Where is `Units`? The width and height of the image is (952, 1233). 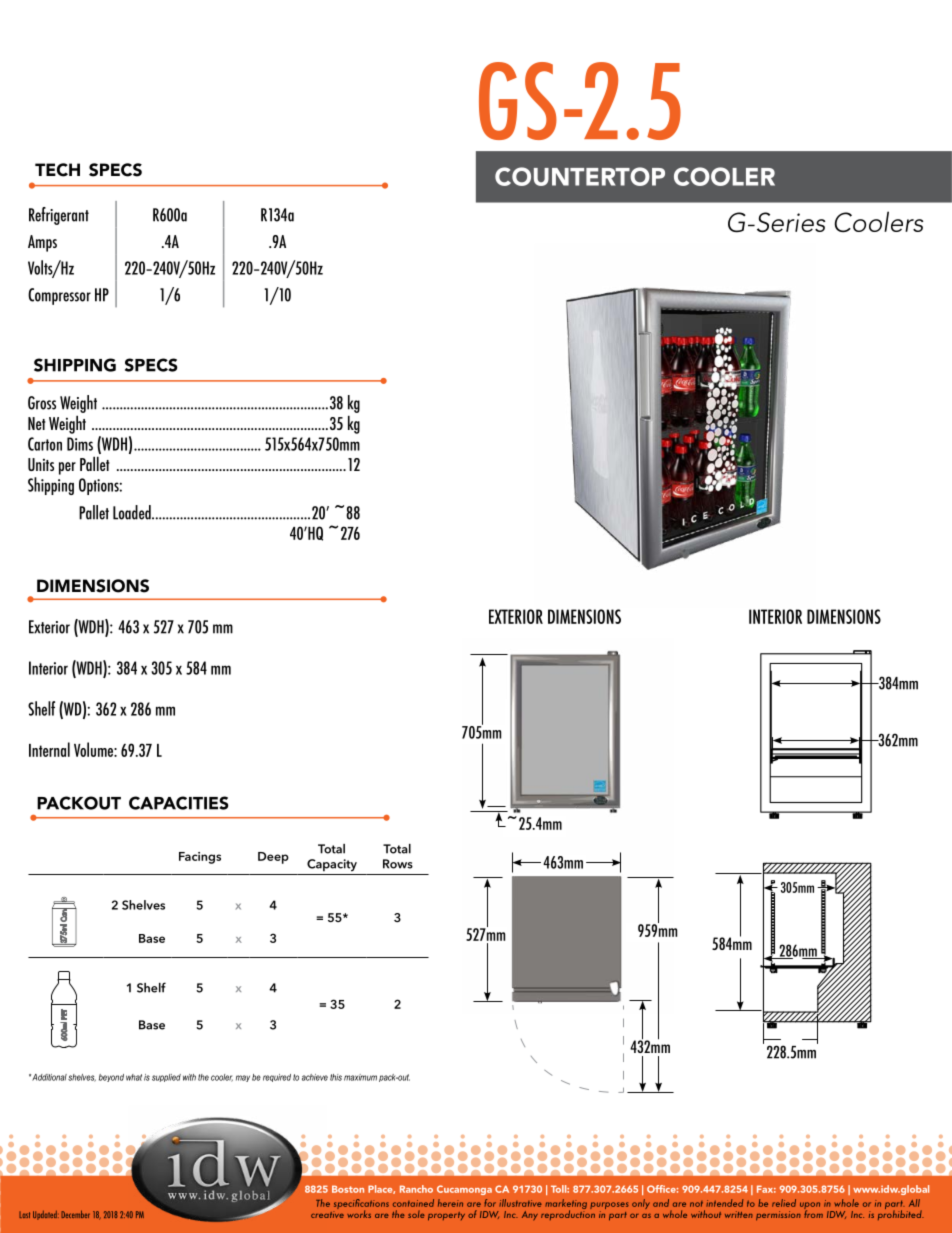
Units is located at coordinates (41, 464).
